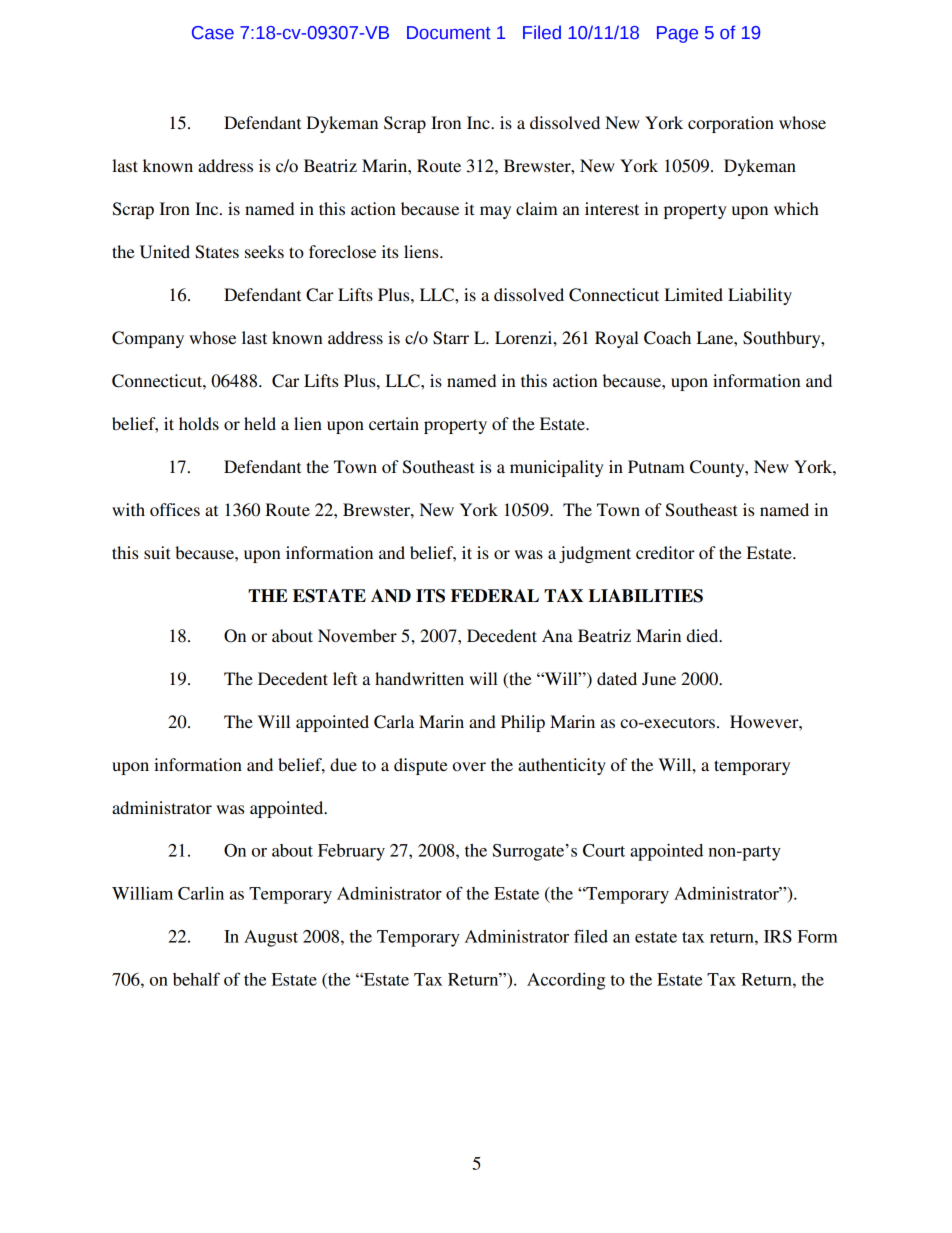  I want to click on left, so click(345, 678).
